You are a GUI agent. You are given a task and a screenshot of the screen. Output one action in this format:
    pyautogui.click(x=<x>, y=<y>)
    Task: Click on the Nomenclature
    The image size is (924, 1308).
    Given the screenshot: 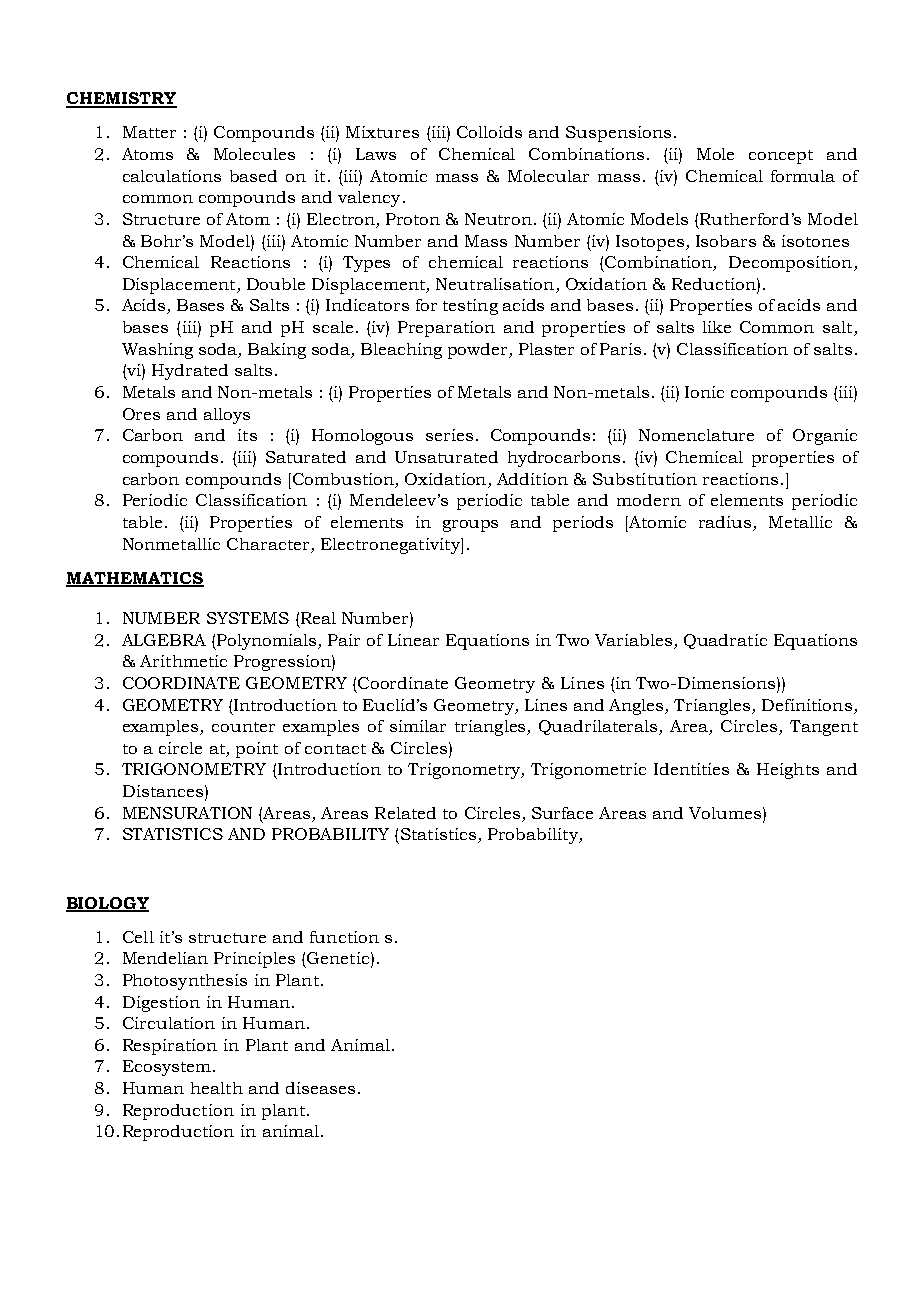 What is the action you would take?
    pyautogui.click(x=696, y=435)
